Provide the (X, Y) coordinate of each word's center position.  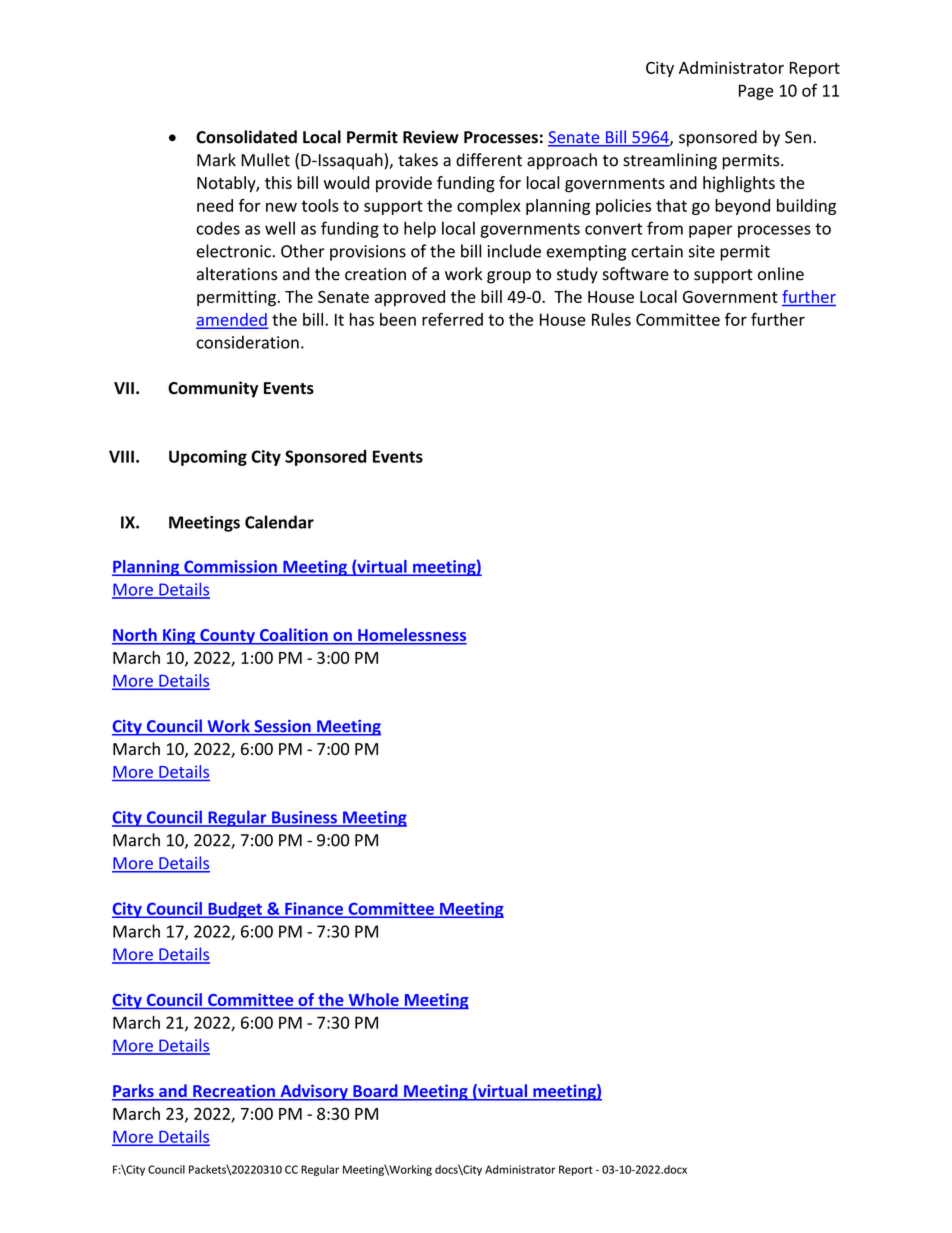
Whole (374, 999)
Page (756, 92)
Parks (134, 1092)
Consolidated (246, 137)
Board (375, 1092)
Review (431, 137)
